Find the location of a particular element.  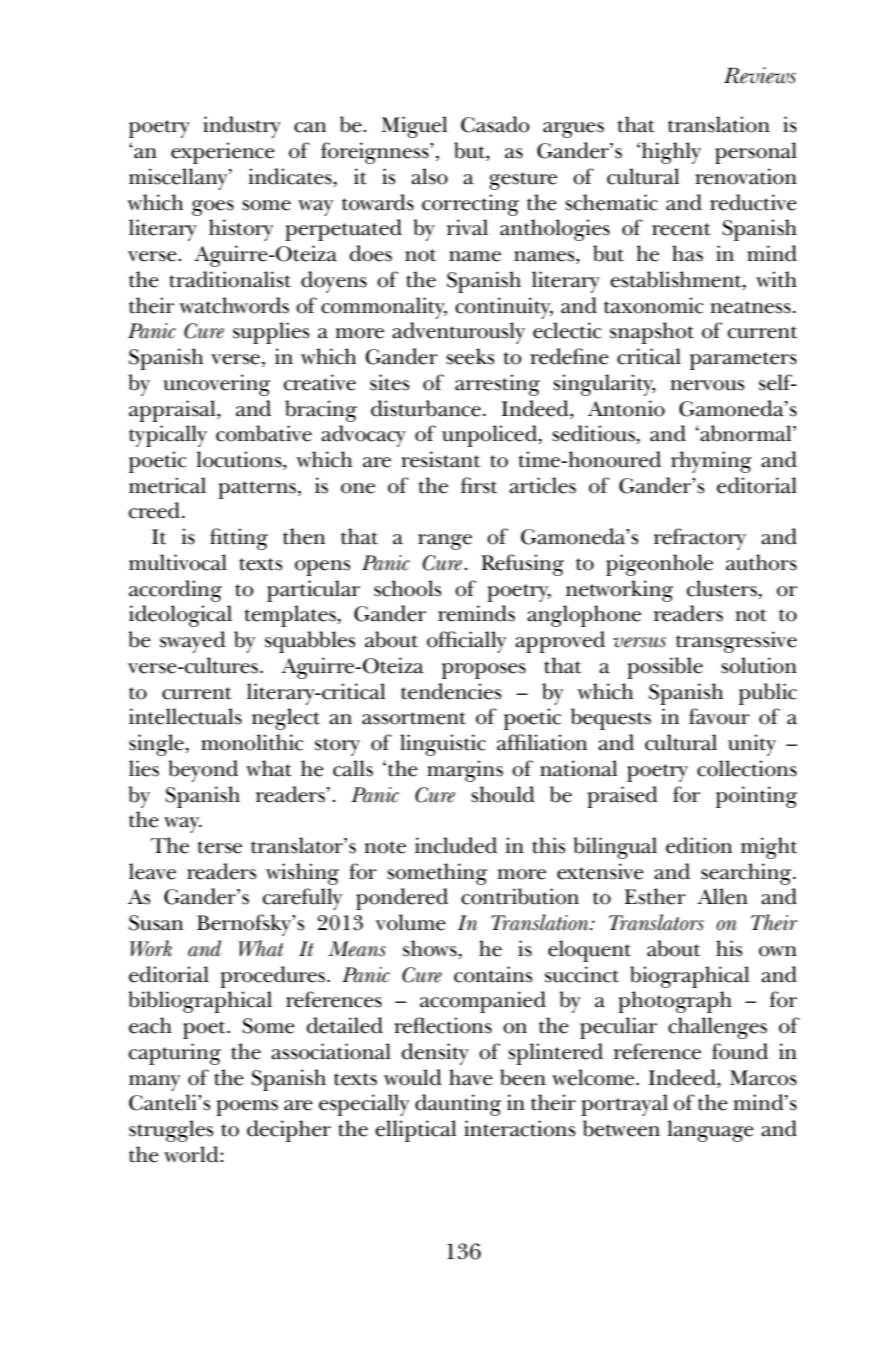

Miguel is located at coordinates (414, 127).
